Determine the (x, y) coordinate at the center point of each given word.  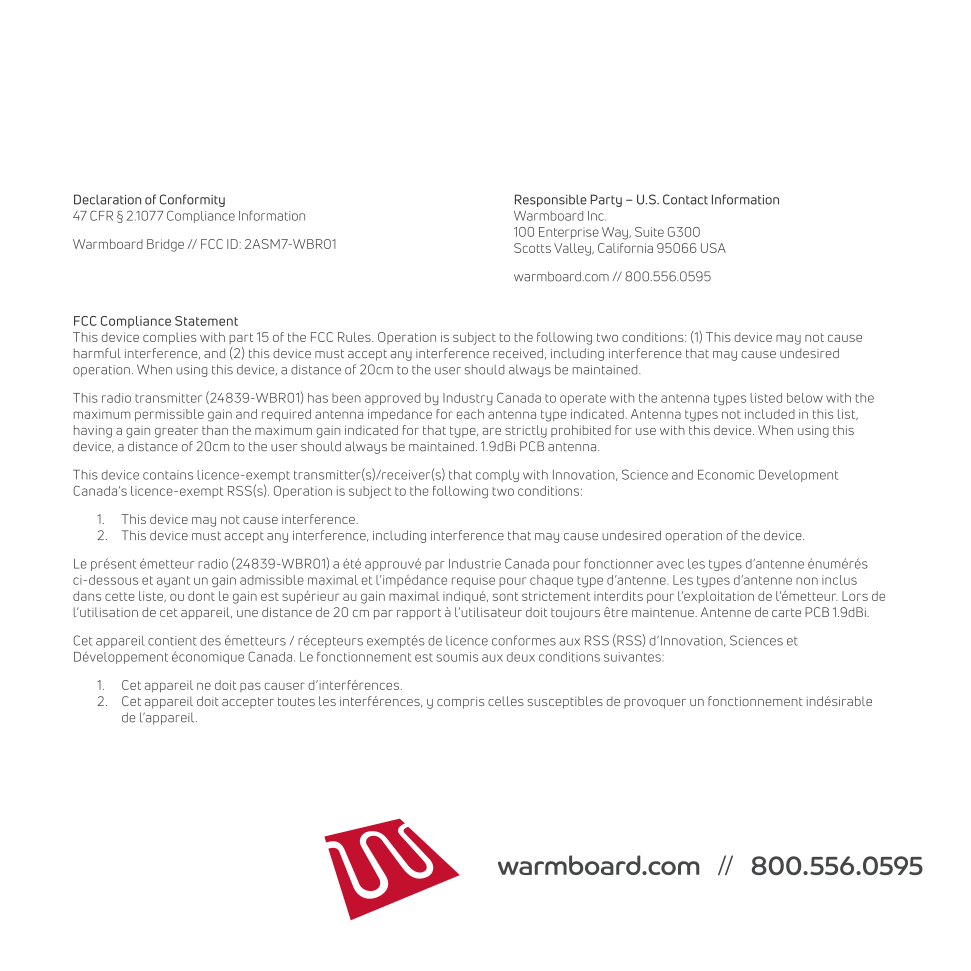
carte (786, 612)
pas (250, 687)
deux (521, 657)
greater (176, 432)
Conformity (192, 200)
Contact (685, 199)
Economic (726, 475)
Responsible (551, 200)
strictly (526, 431)
